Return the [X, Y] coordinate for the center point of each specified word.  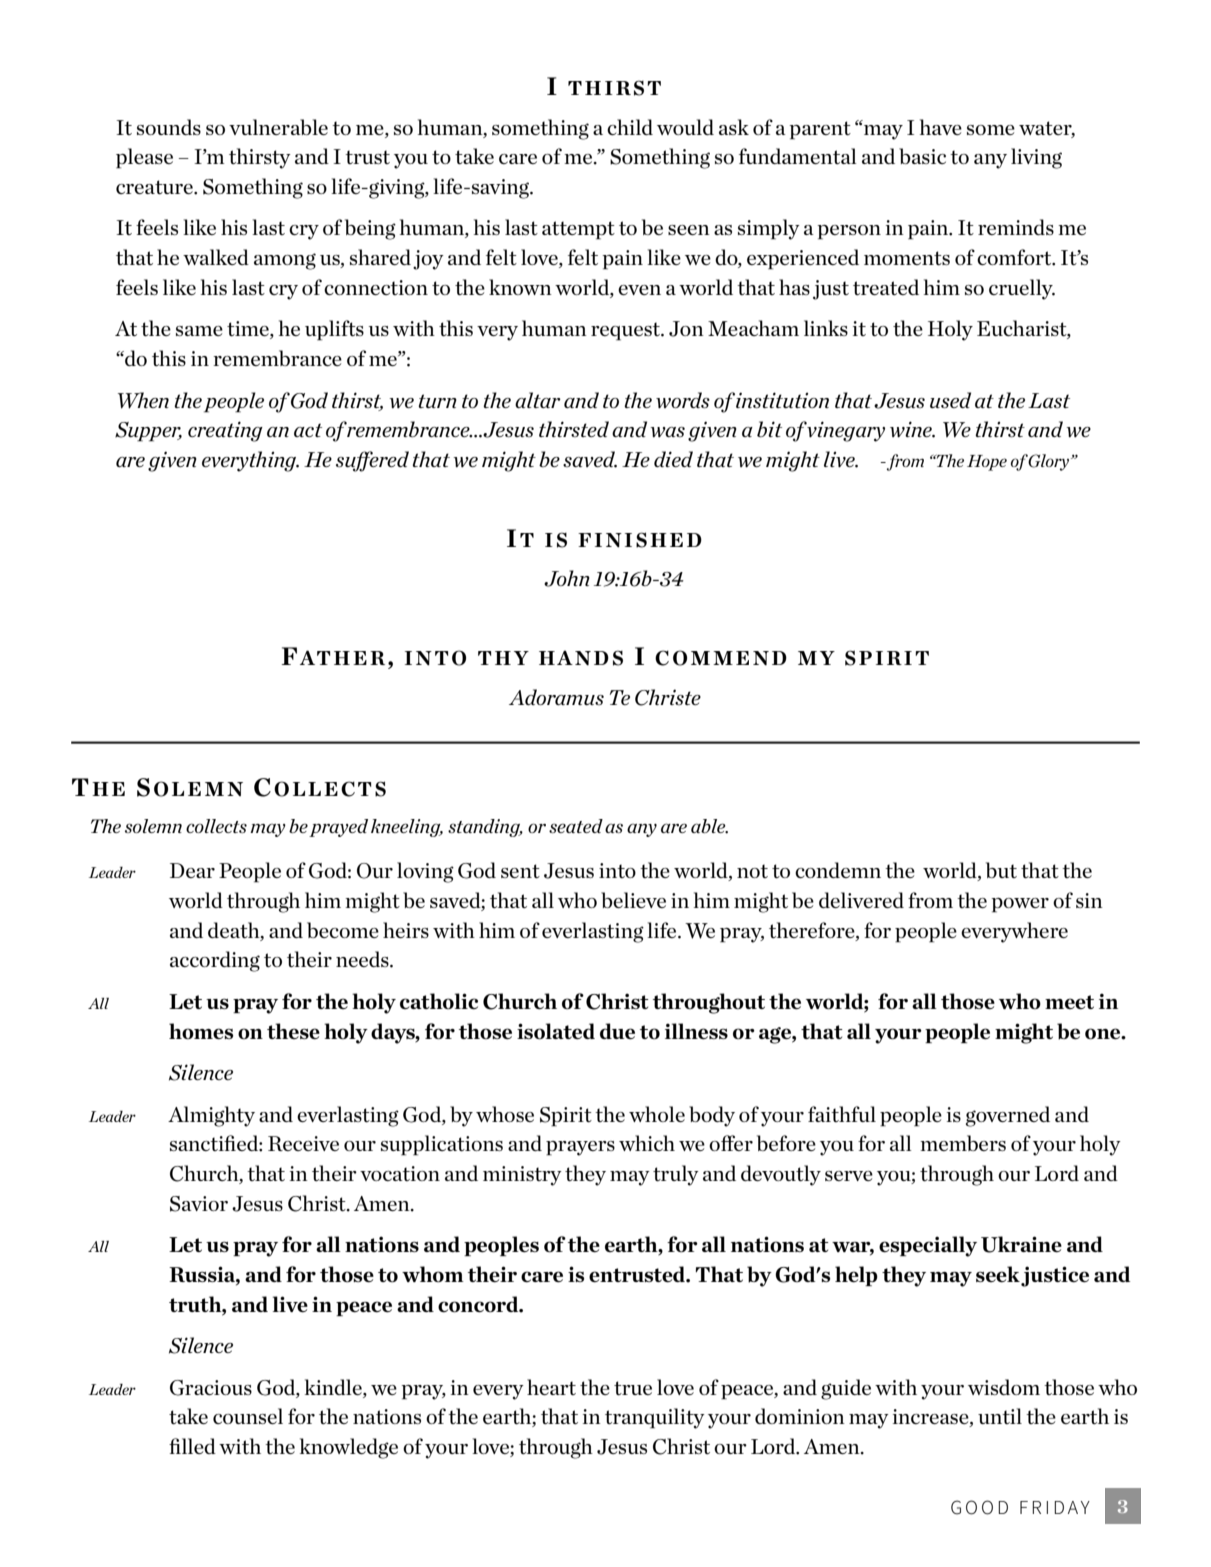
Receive [303, 1143]
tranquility [655, 1418]
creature [155, 187]
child [630, 127]
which [647, 1143]
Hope [987, 463]
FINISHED [640, 540]
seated [576, 826]
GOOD [979, 1507]
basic [922, 156]
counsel [248, 1416]
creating [225, 431]
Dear [192, 870]
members [963, 1143]
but [1001, 870]
